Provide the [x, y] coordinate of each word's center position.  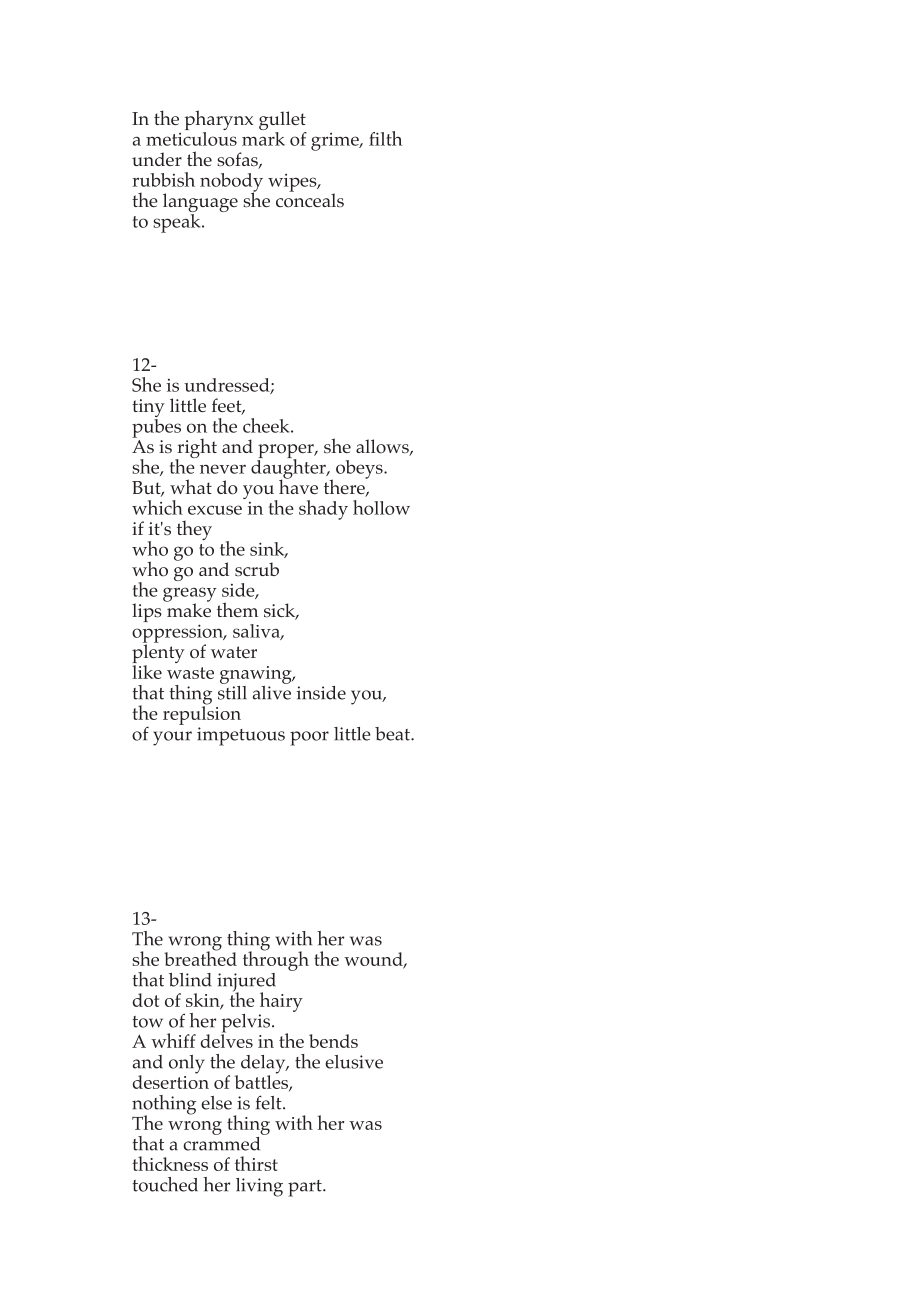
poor [309, 738]
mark [263, 137]
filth [385, 138]
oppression [178, 634]
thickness [170, 1163]
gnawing [257, 675]
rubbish [163, 179]
